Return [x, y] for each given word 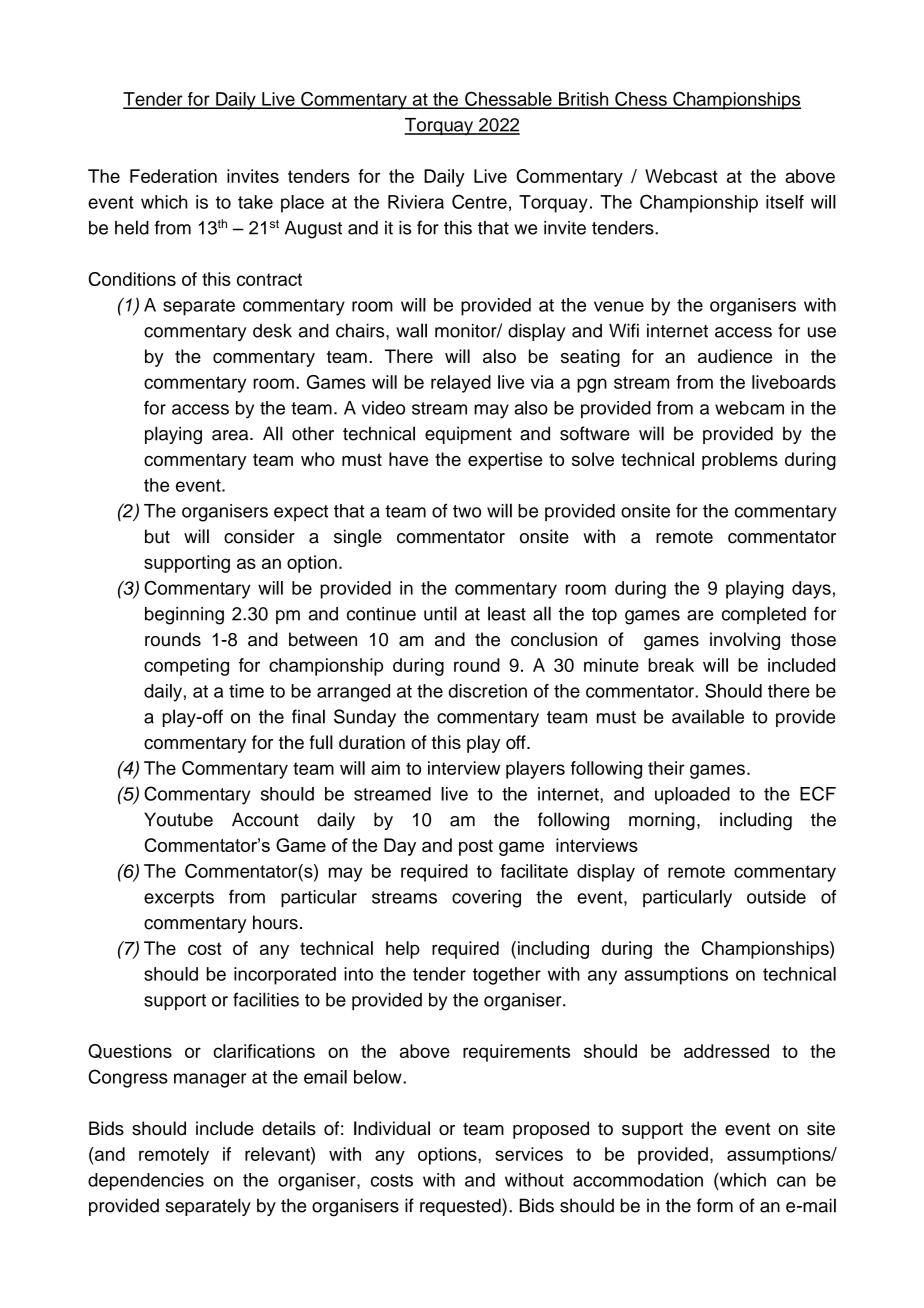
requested [461, 1207]
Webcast [681, 176]
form [715, 1205]
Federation [173, 176]
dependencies [146, 1182]
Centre [479, 201]
